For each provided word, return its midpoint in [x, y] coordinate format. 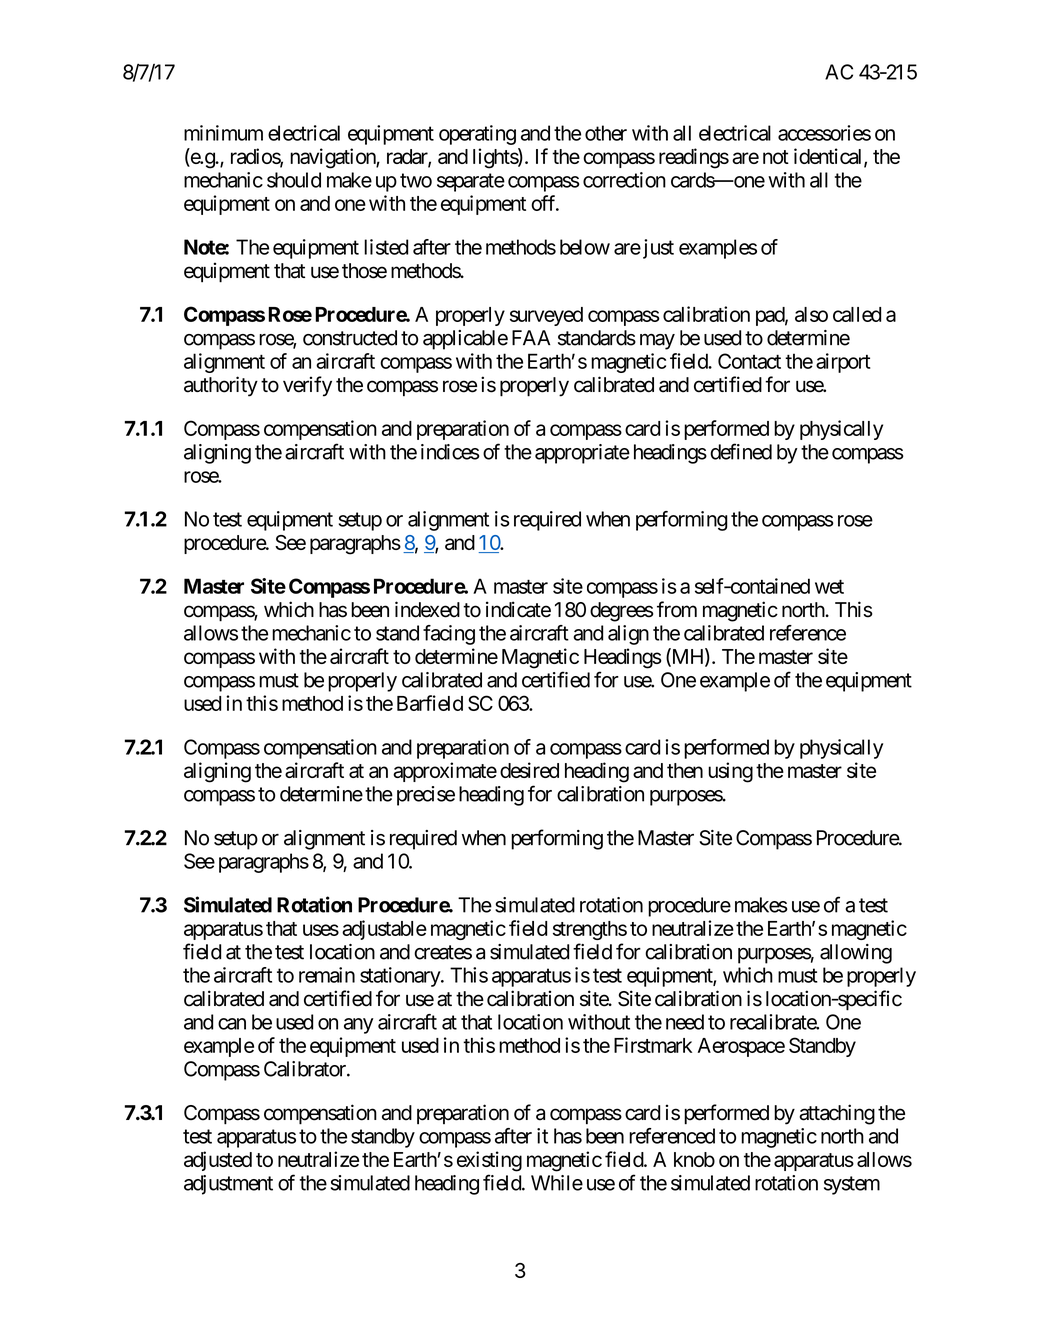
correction [624, 180]
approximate [445, 772]
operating [477, 135]
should [294, 180]
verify [307, 386]
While [557, 1183]
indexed [427, 609]
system [852, 1185]
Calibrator [306, 1069]
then [685, 770]
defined [741, 451]
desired [529, 770]
